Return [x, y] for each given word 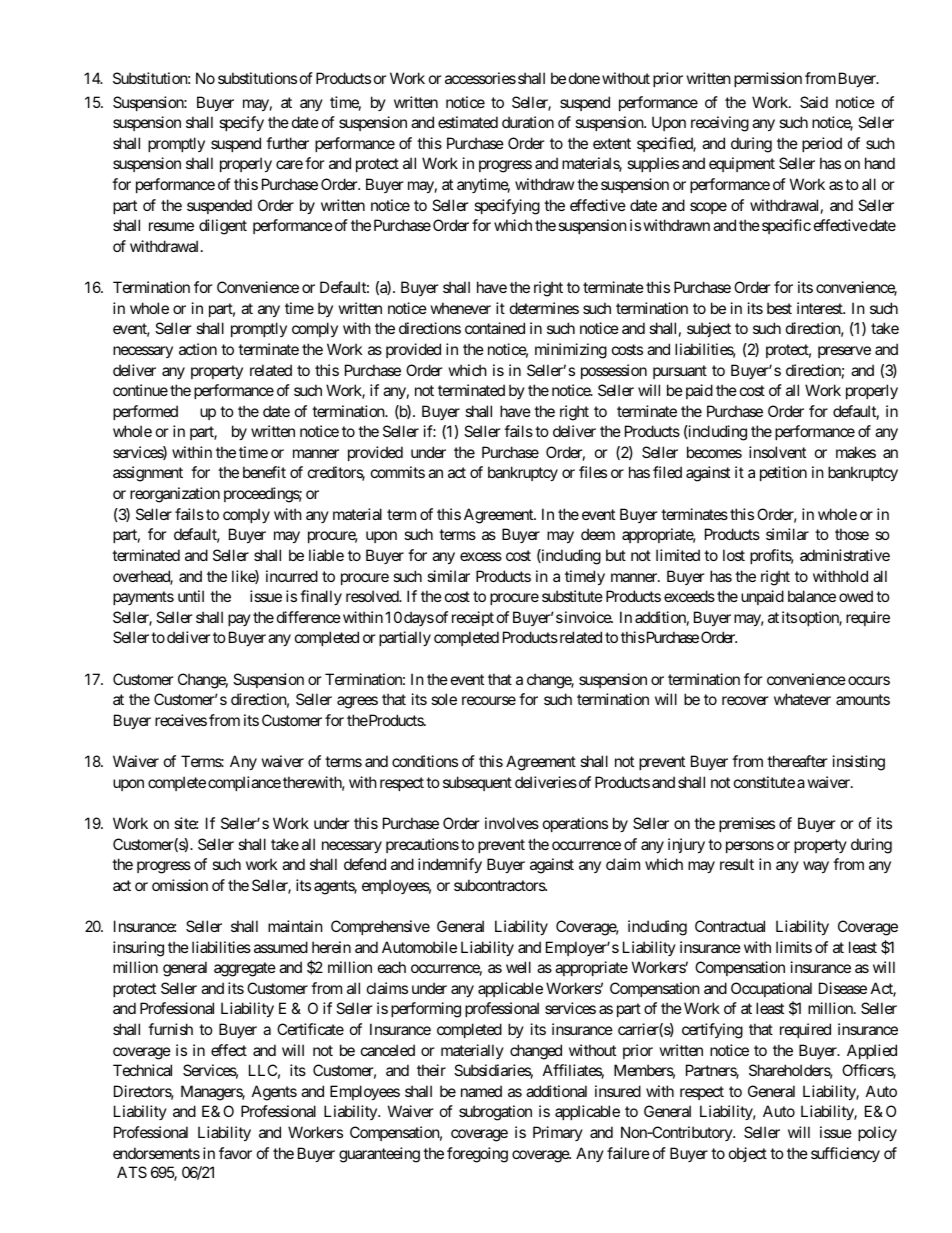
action [198, 349]
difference [309, 617]
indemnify [450, 865]
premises [747, 824]
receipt [473, 618]
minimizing [571, 351]
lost [734, 555]
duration [528, 122]
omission [180, 885]
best [779, 308]
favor [235, 1153]
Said [814, 102]
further [287, 143]
